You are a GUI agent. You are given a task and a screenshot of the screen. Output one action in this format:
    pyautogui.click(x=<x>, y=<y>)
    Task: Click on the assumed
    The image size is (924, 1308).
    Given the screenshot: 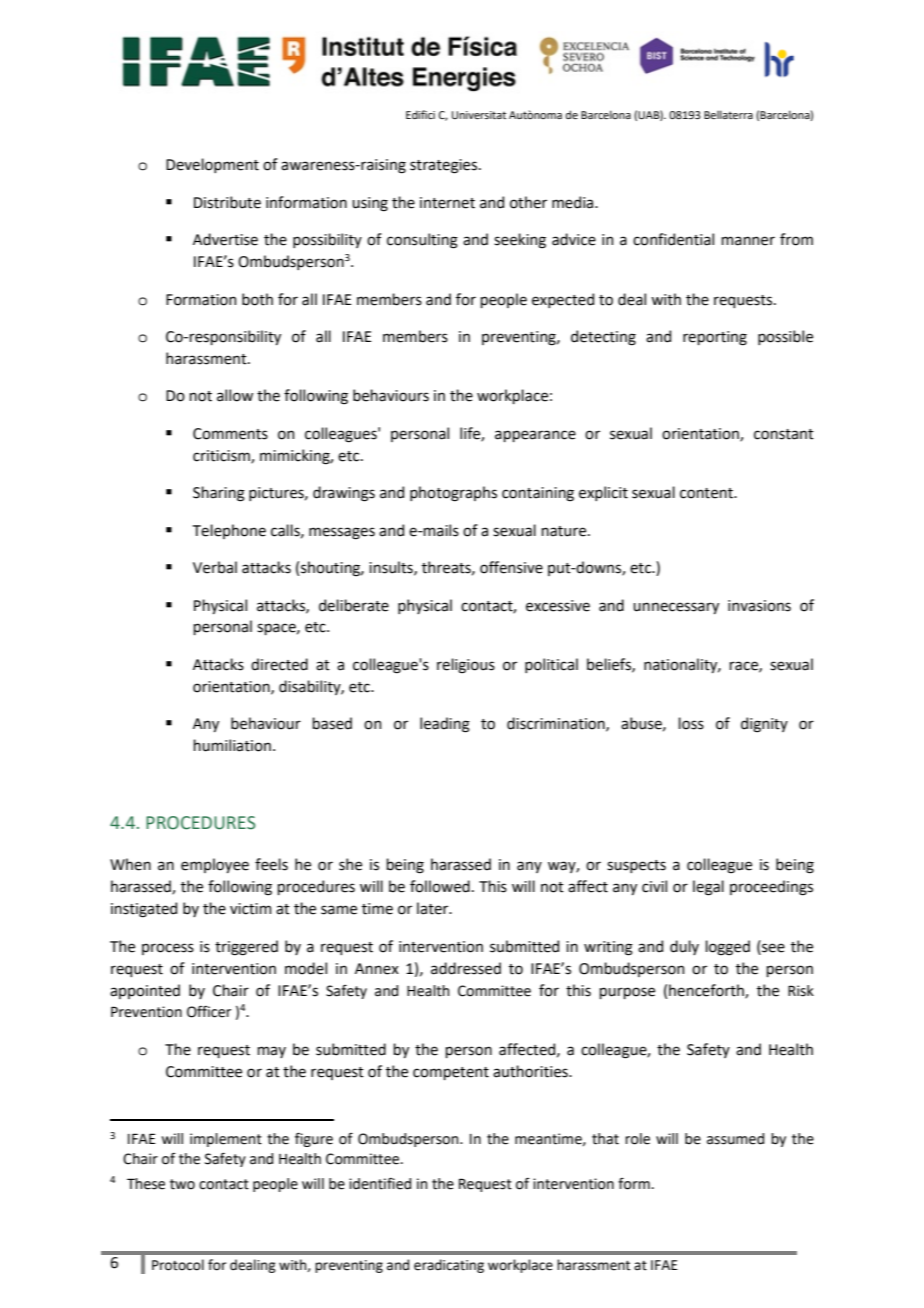 What is the action you would take?
    pyautogui.click(x=735, y=1139)
